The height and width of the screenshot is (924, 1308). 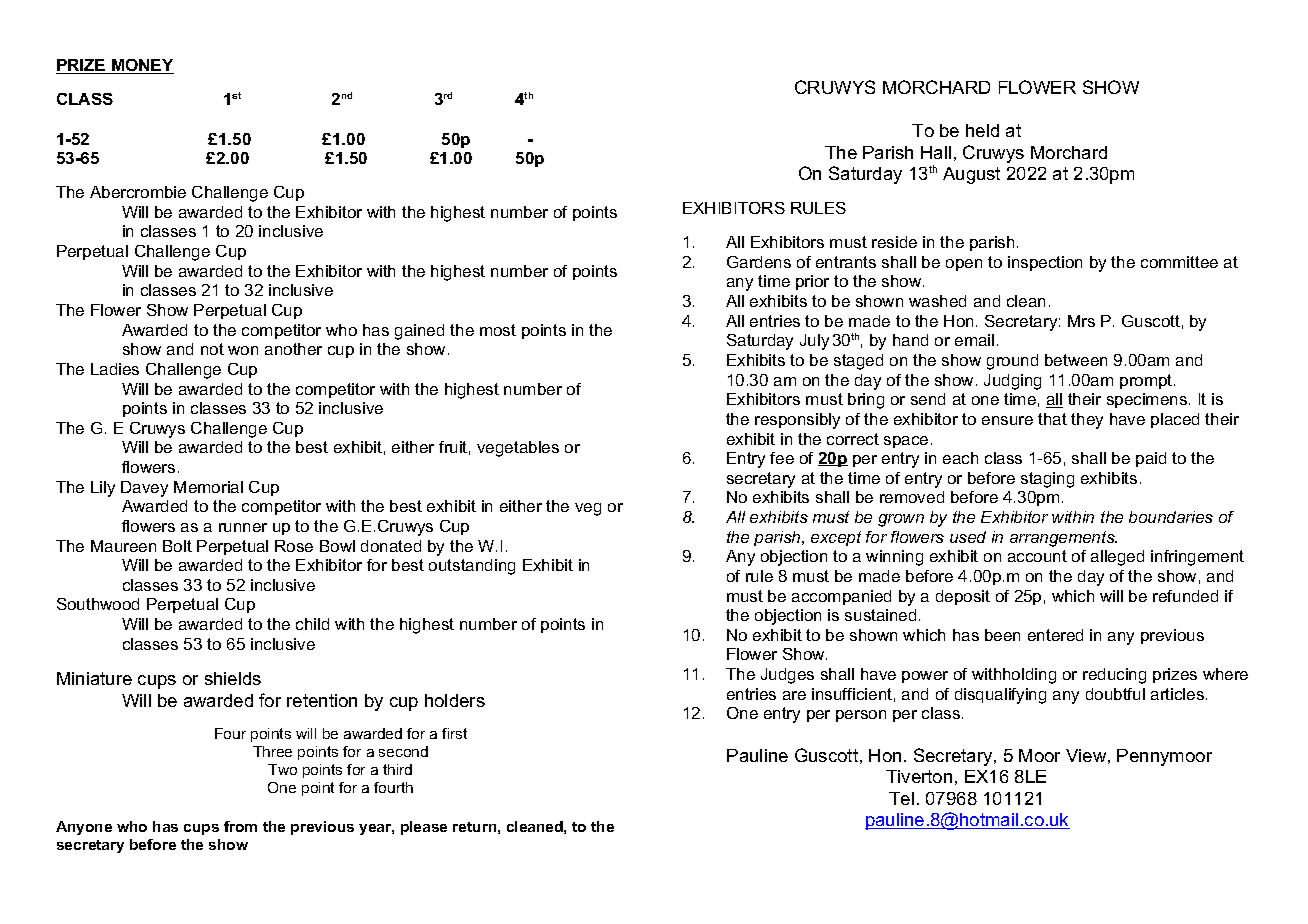 I want to click on held, so click(x=982, y=130).
